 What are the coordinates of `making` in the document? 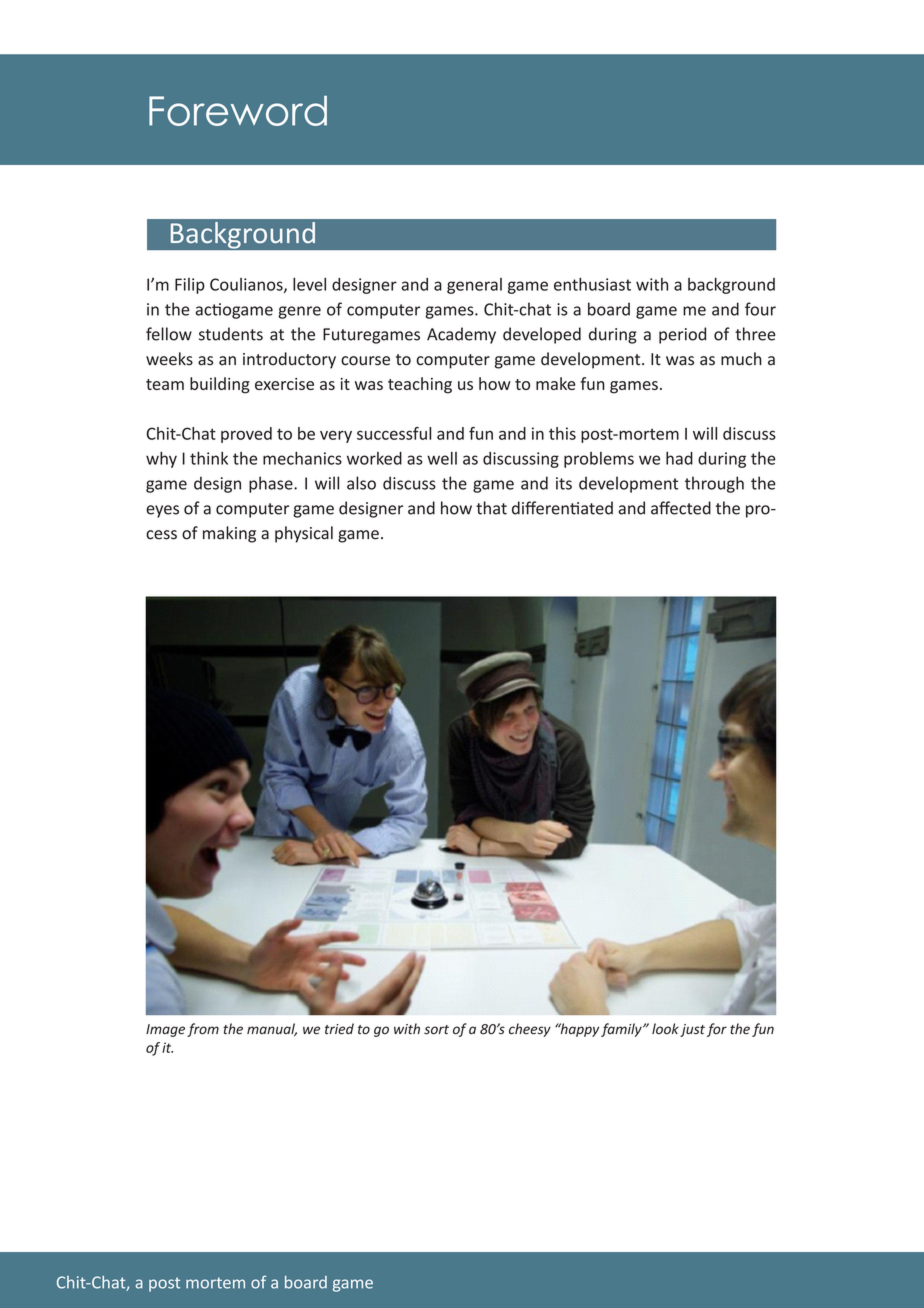 It's located at (229, 534).
